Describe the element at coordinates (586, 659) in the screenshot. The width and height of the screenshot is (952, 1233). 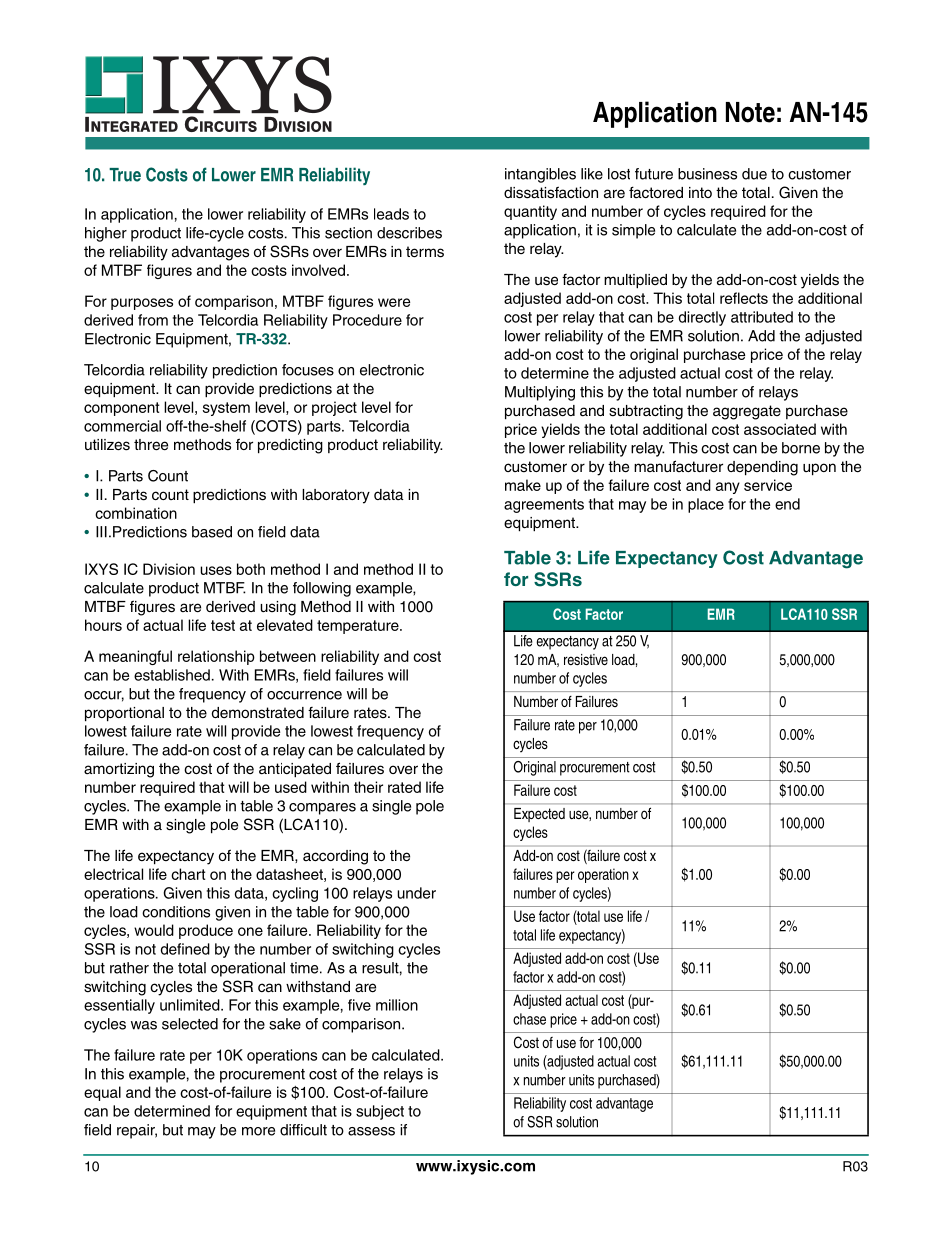
I see `resistive` at that location.
